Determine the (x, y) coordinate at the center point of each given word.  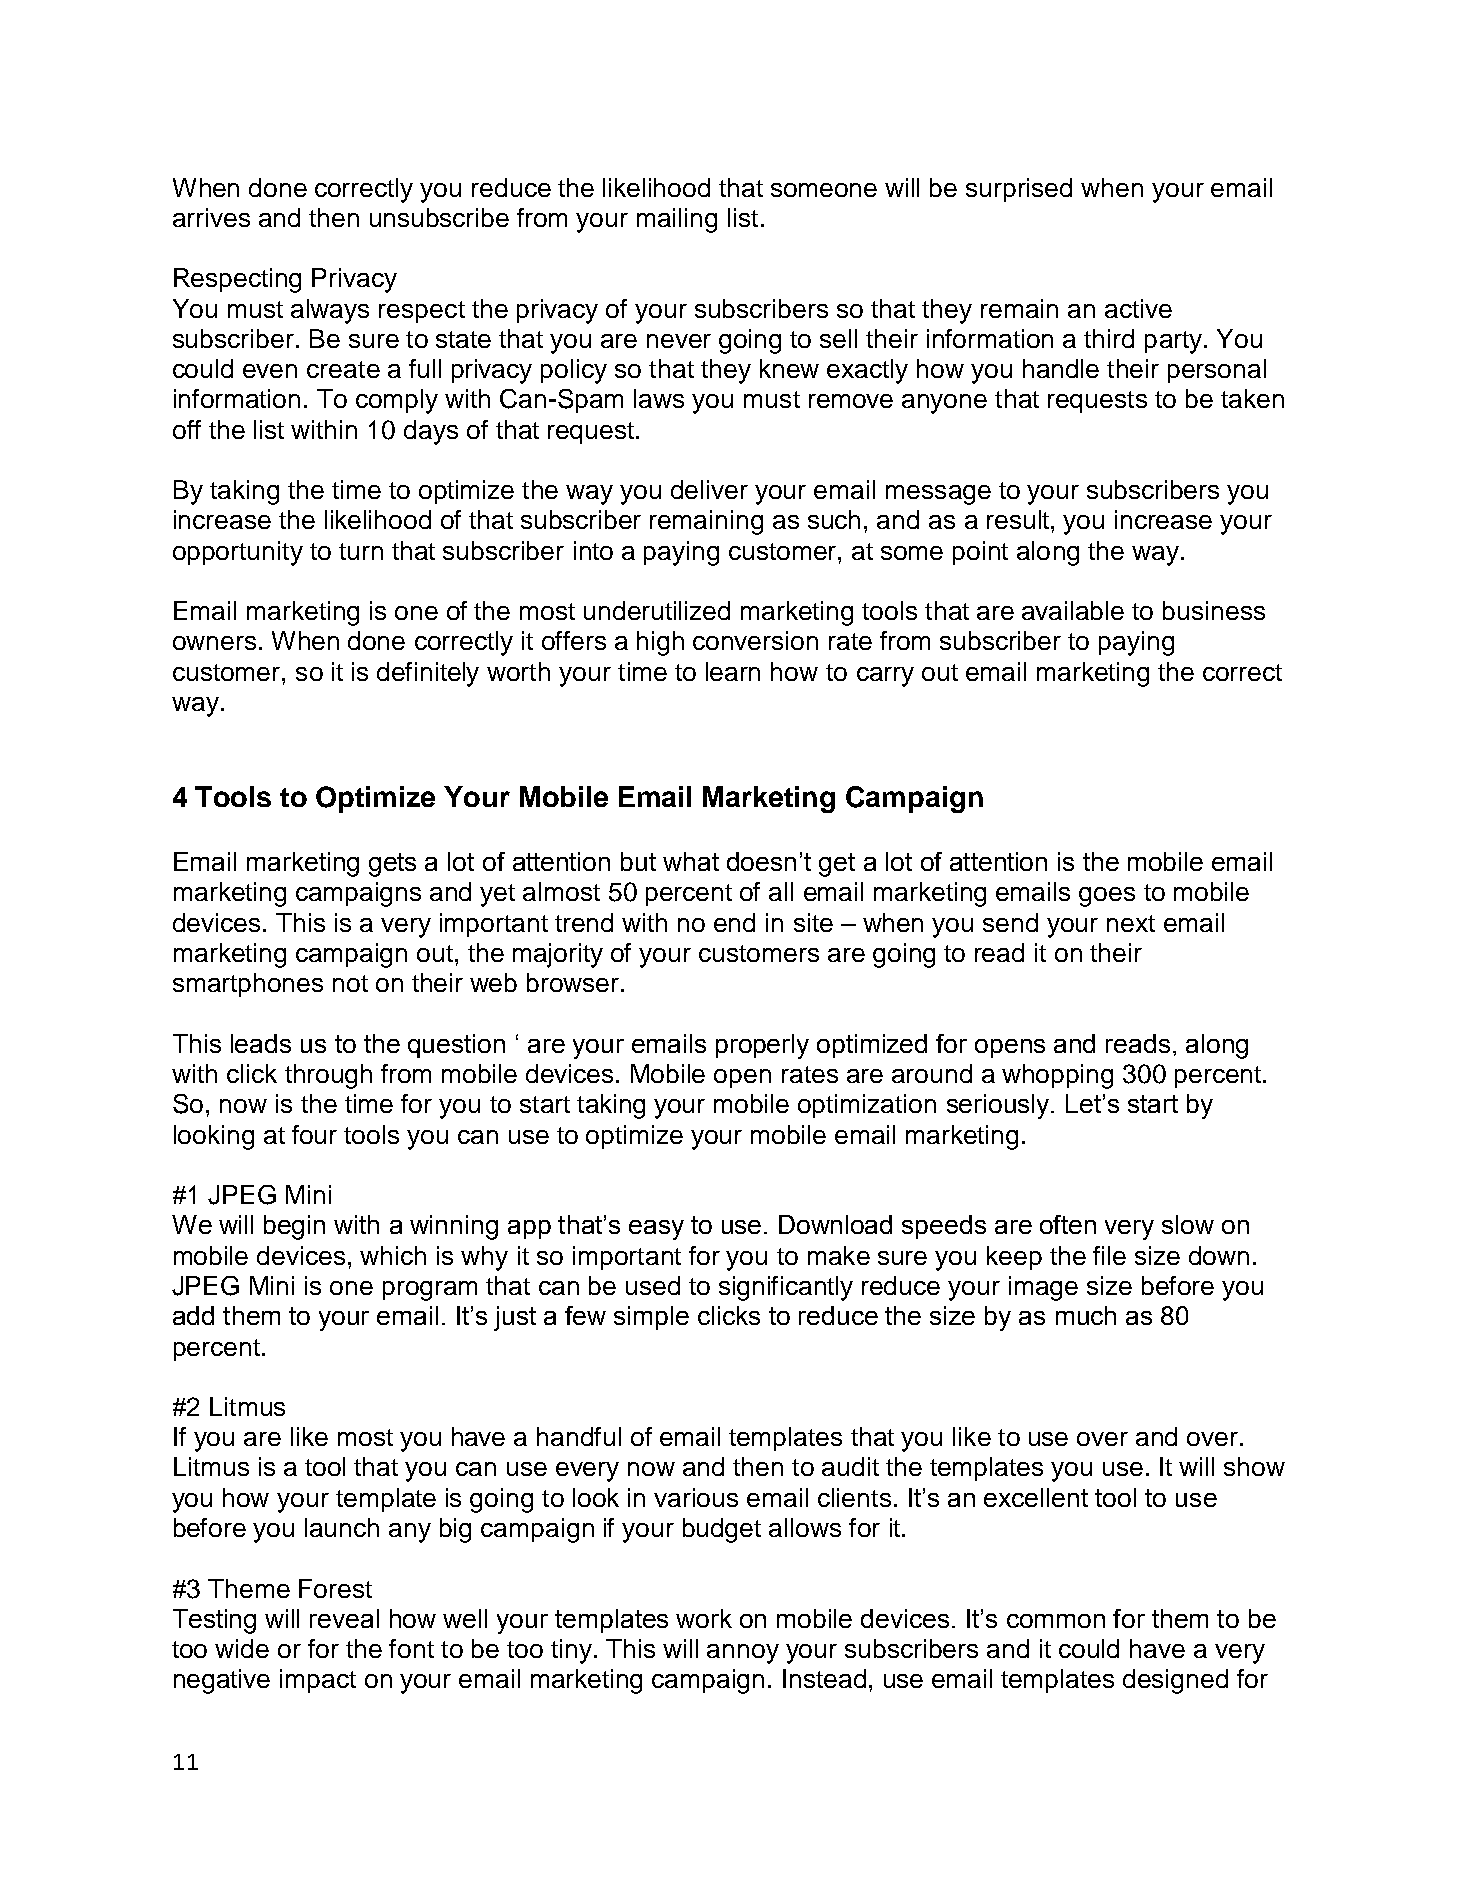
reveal (344, 1618)
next (1131, 923)
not (350, 983)
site (813, 922)
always (330, 311)
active (1138, 308)
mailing (677, 220)
